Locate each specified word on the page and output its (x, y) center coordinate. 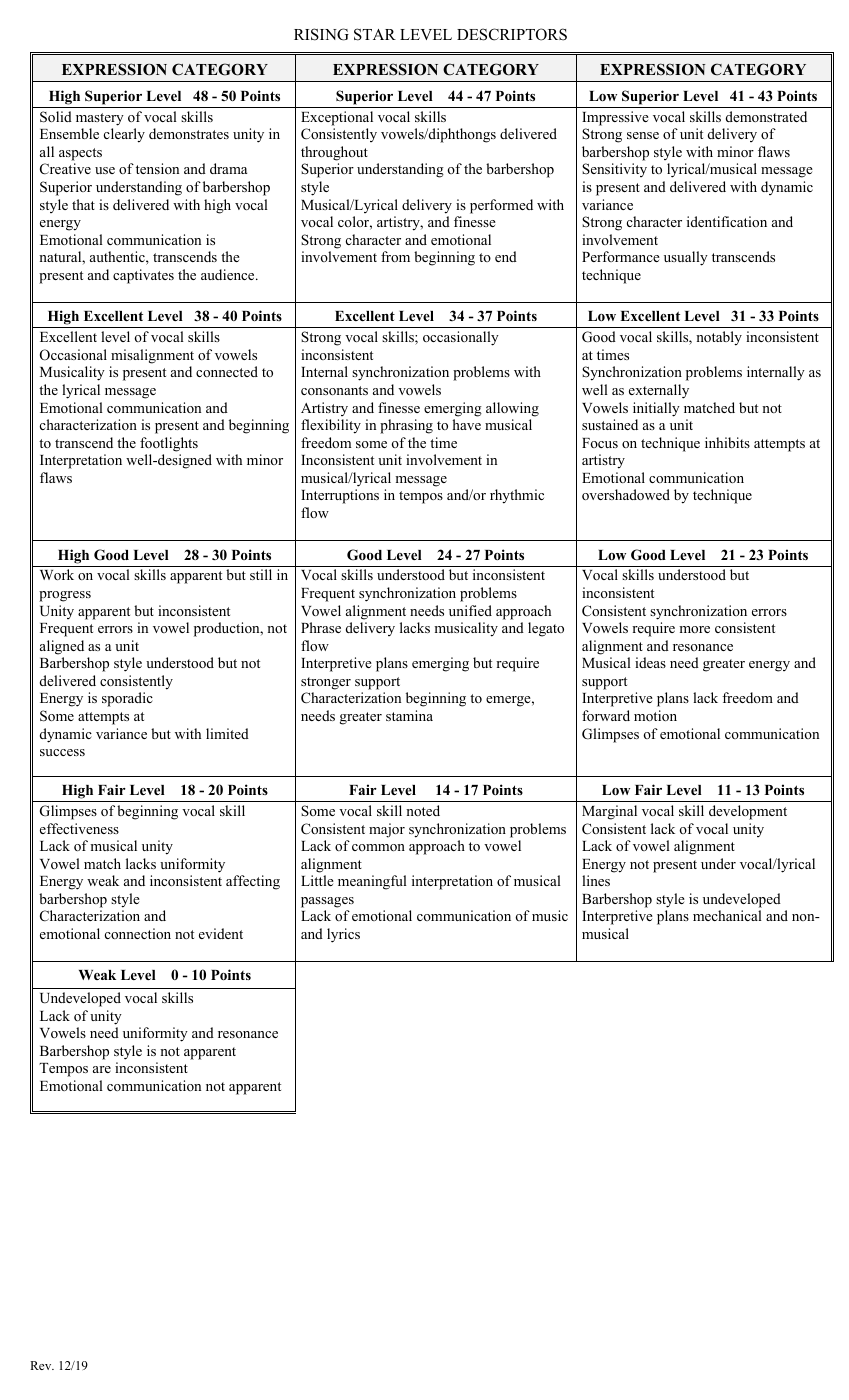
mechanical (727, 915)
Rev (42, 1365)
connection (138, 933)
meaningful (372, 882)
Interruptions (340, 496)
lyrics (343, 935)
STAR (375, 34)
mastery (100, 119)
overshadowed (626, 494)
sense (643, 135)
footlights (169, 444)
